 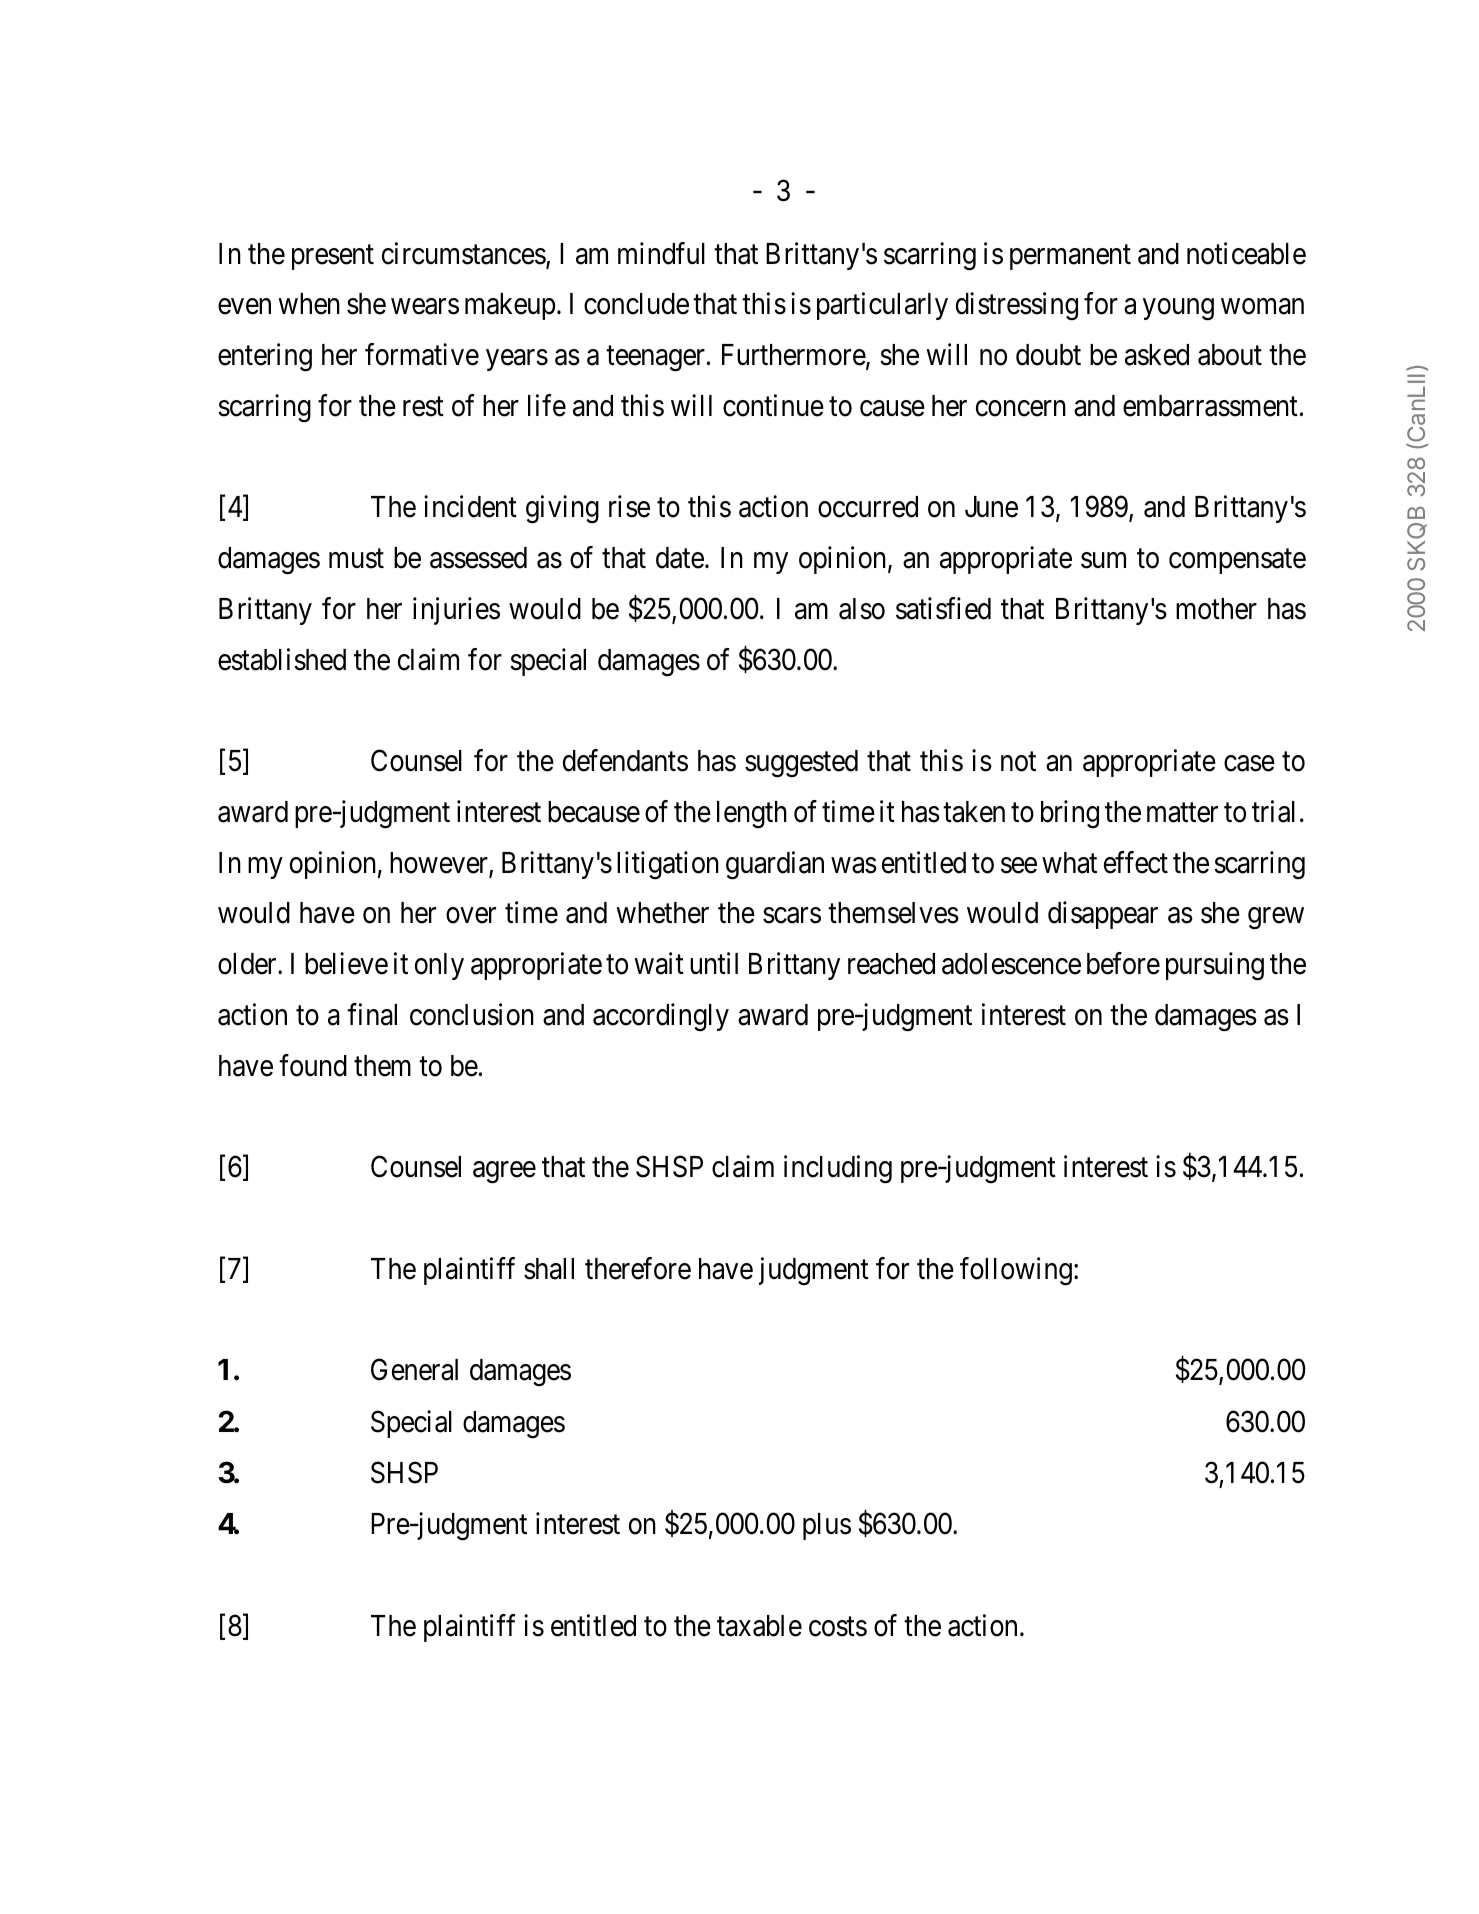 I want to click on taxable, so click(x=759, y=1626).
